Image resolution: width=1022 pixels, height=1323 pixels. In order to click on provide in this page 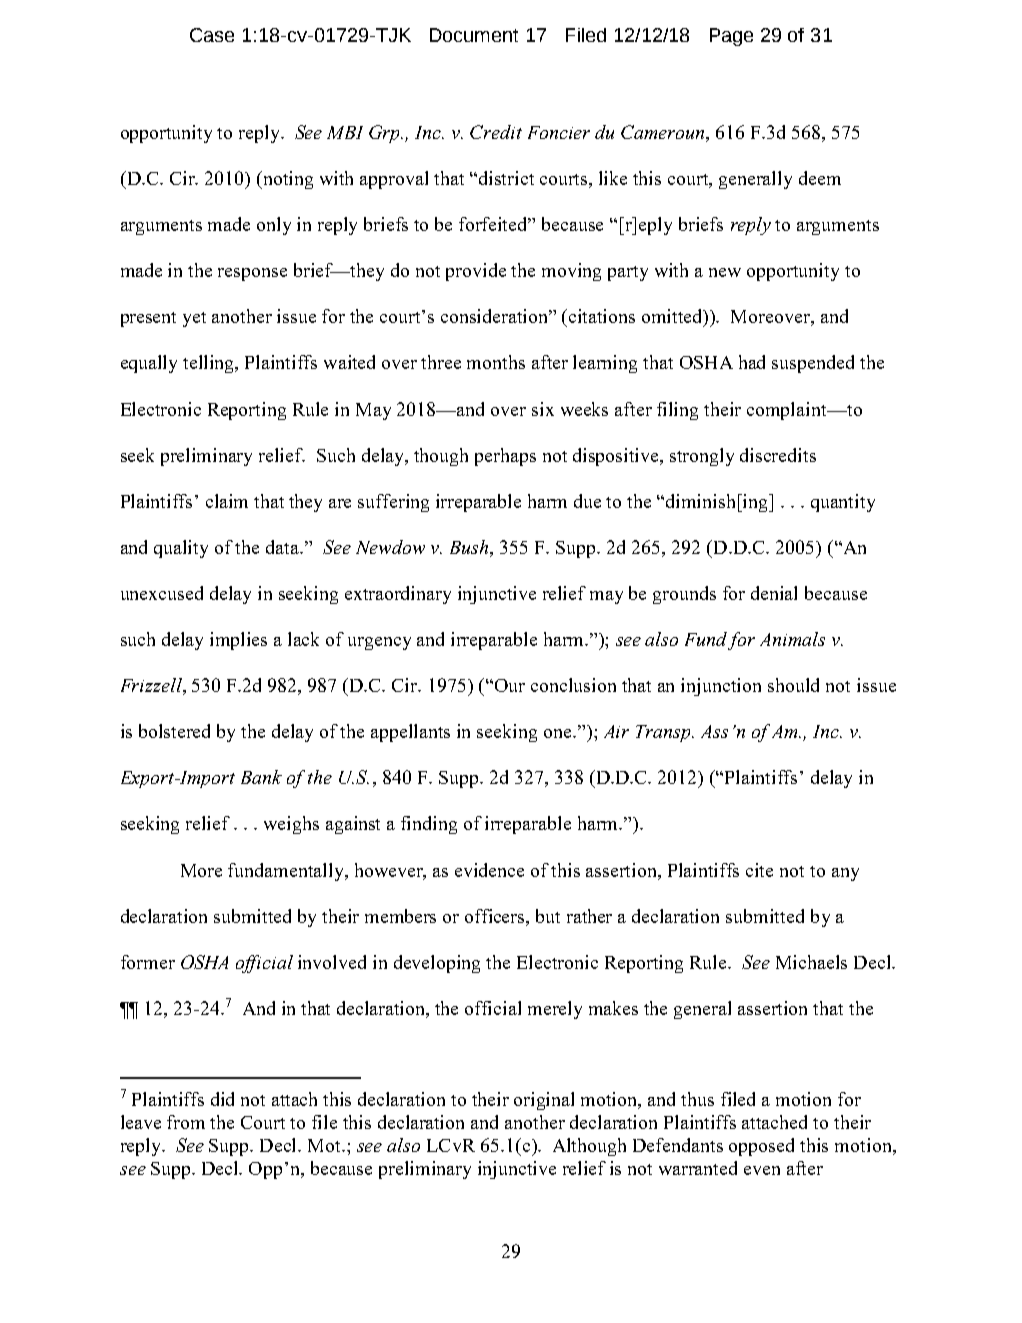, I will do `click(476, 272)`.
